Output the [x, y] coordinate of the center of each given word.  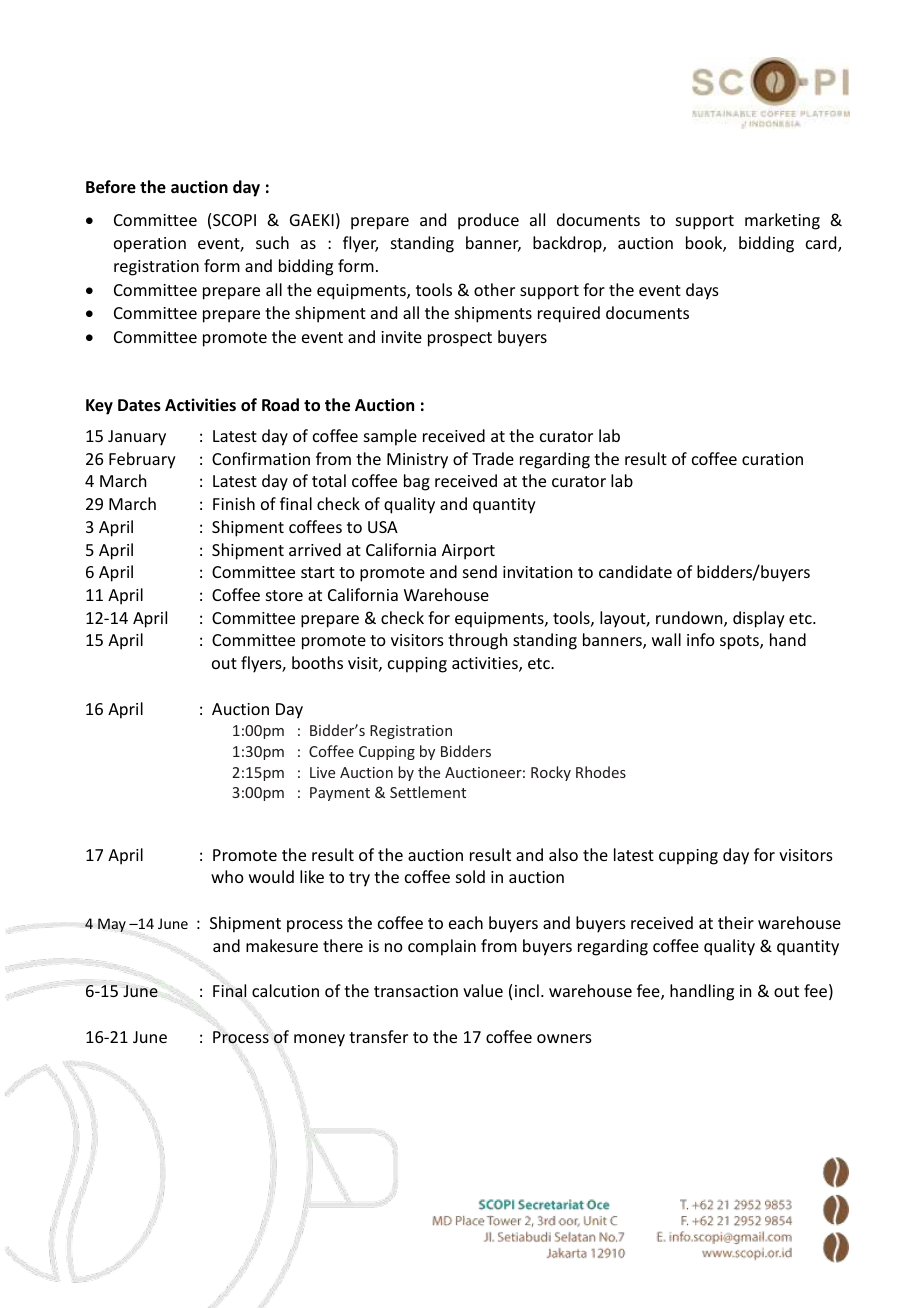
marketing [782, 221]
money [319, 1040]
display [759, 619]
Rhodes [601, 772]
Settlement [428, 792]
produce [488, 221]
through [477, 641]
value [483, 990]
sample [390, 437]
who [227, 876]
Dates [139, 405]
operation [150, 245]
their [736, 922]
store [284, 595]
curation [772, 459]
